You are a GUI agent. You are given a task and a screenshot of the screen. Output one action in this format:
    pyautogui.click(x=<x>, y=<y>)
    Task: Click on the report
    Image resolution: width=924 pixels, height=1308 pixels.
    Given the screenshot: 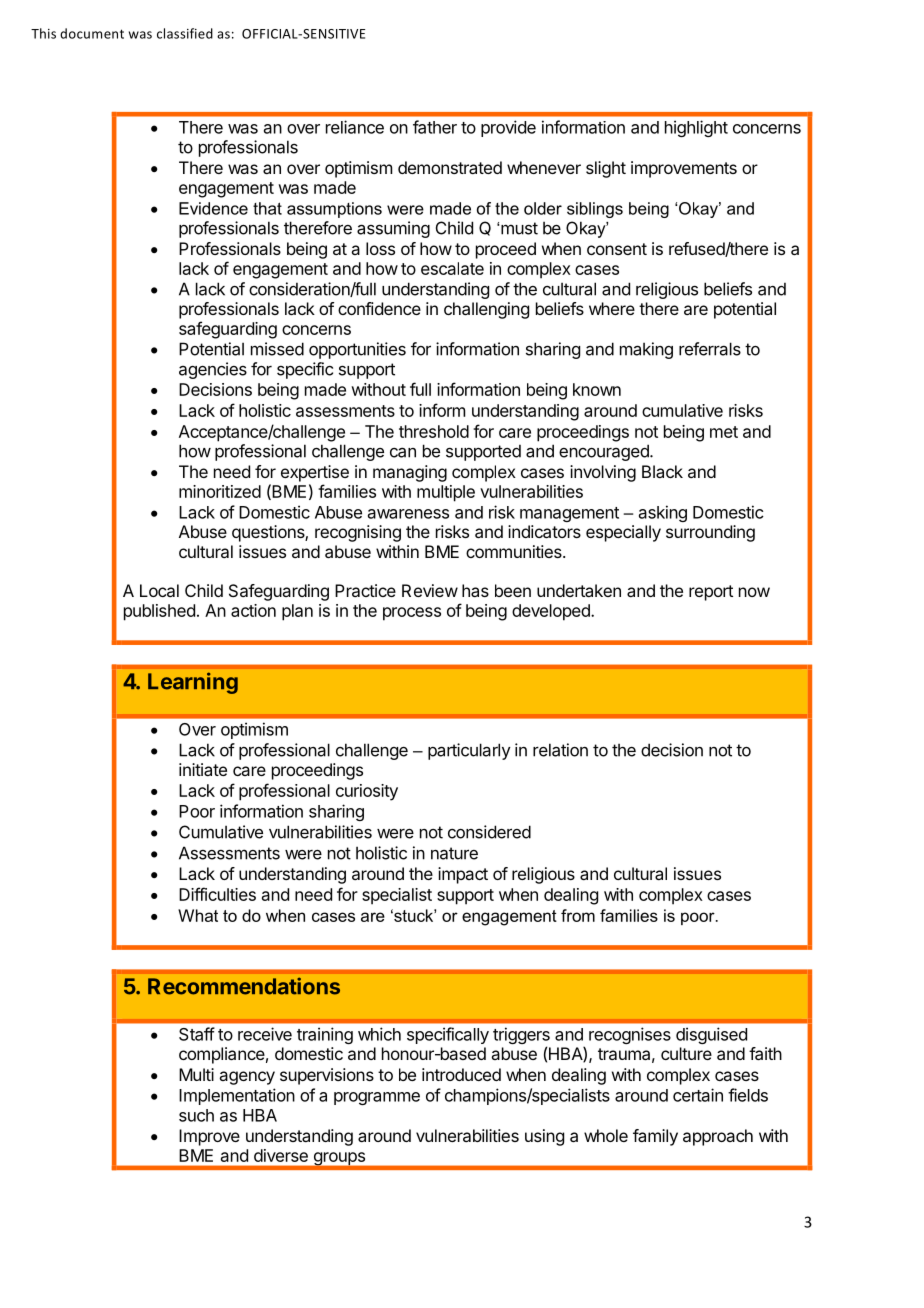 What is the action you would take?
    pyautogui.click(x=711, y=593)
